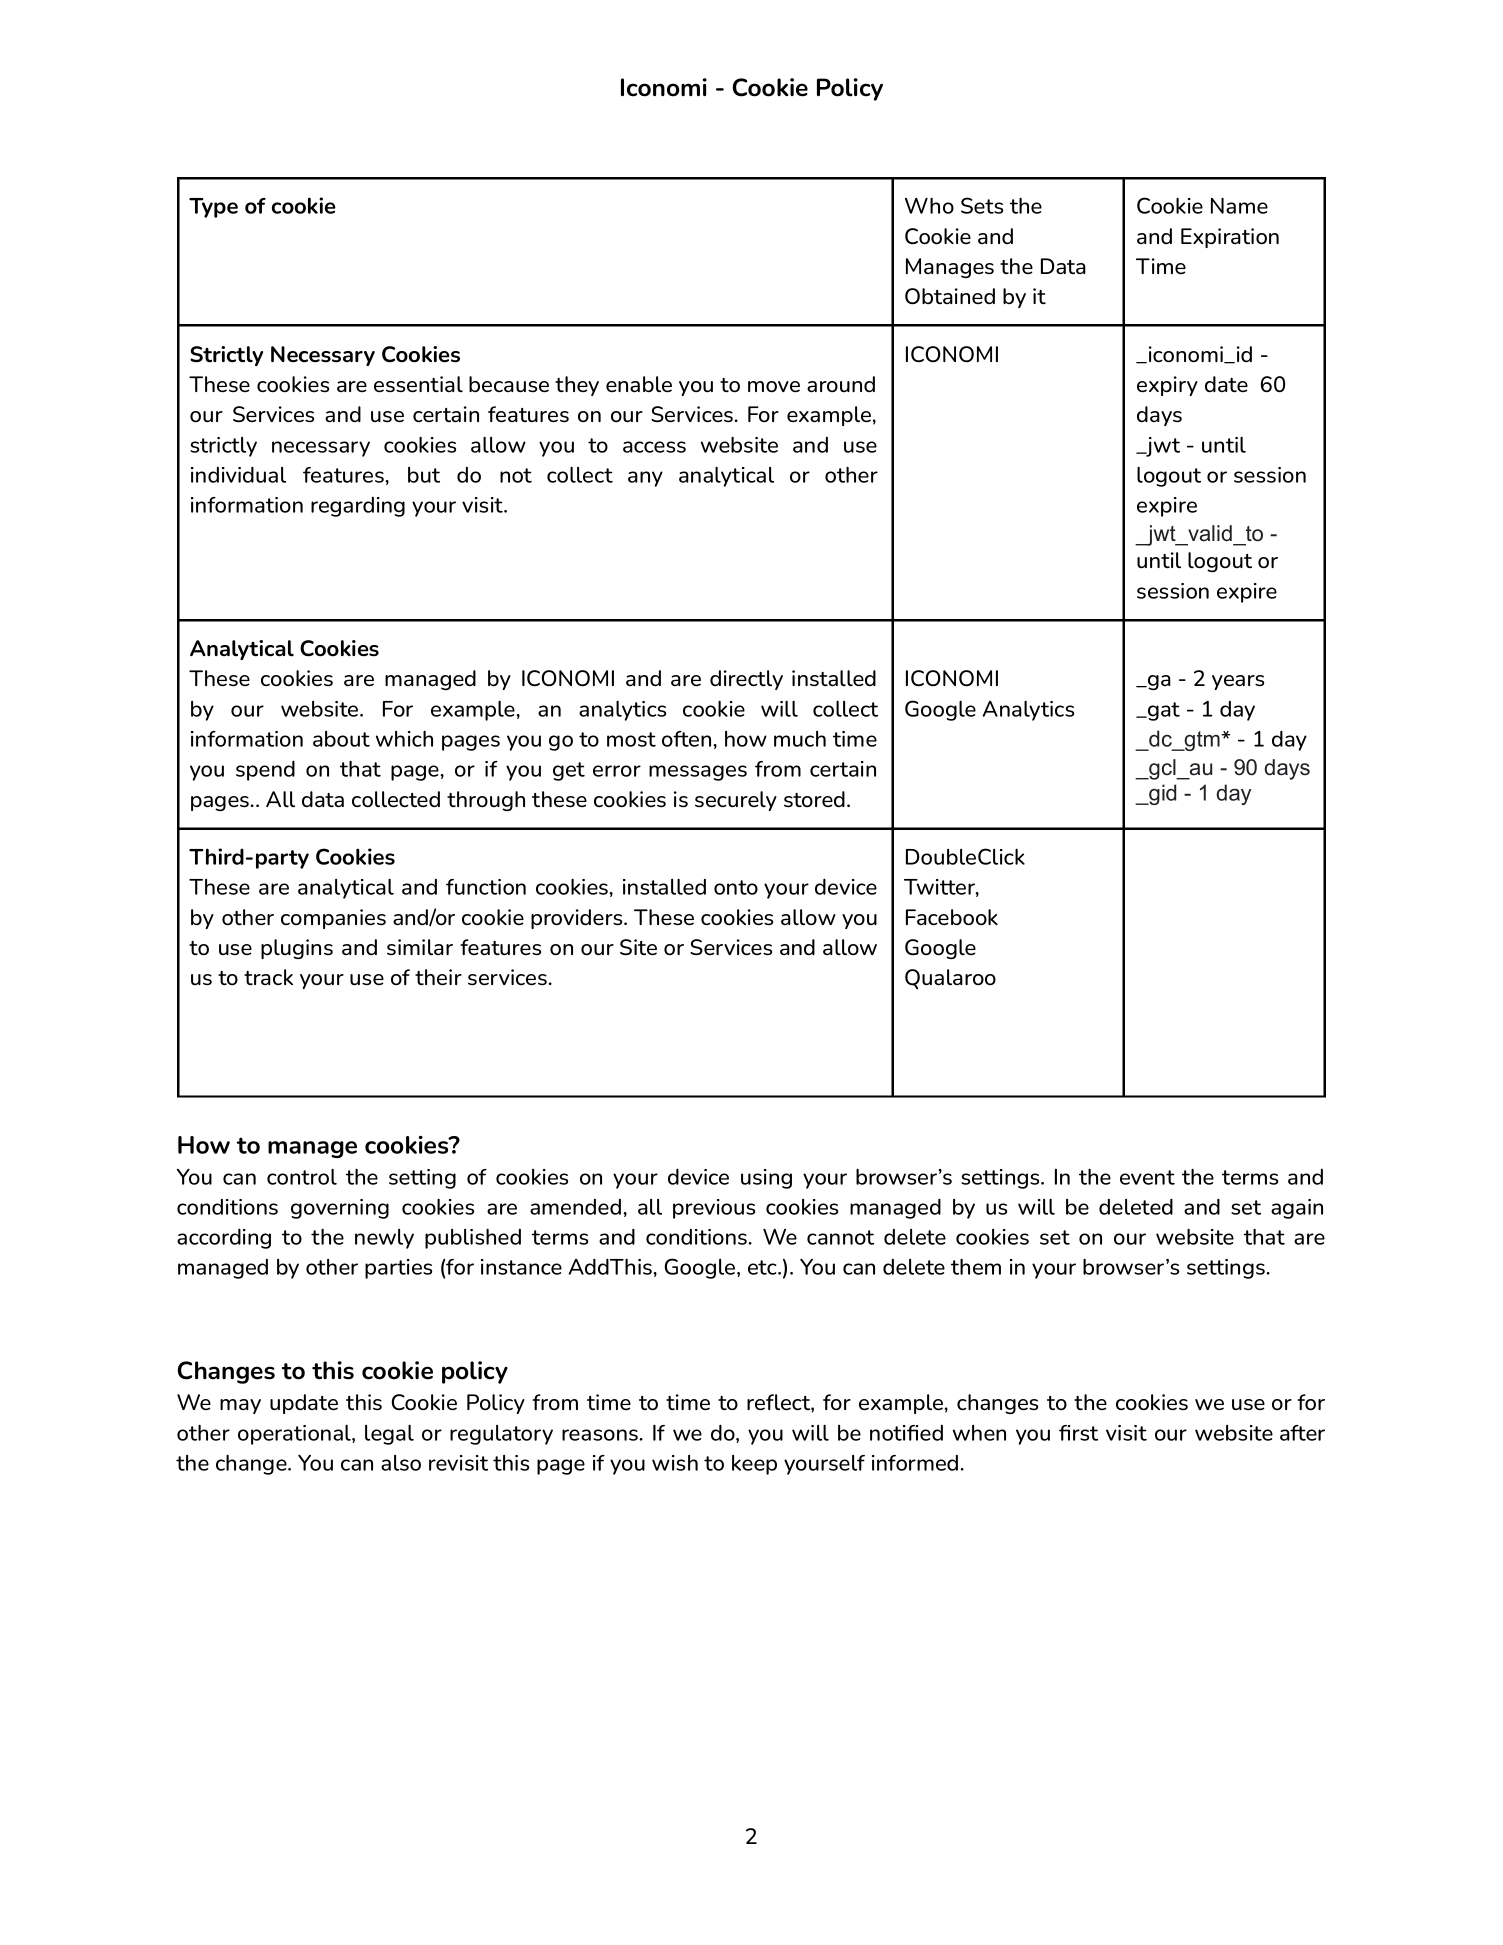  I want to click on directly, so click(746, 680).
